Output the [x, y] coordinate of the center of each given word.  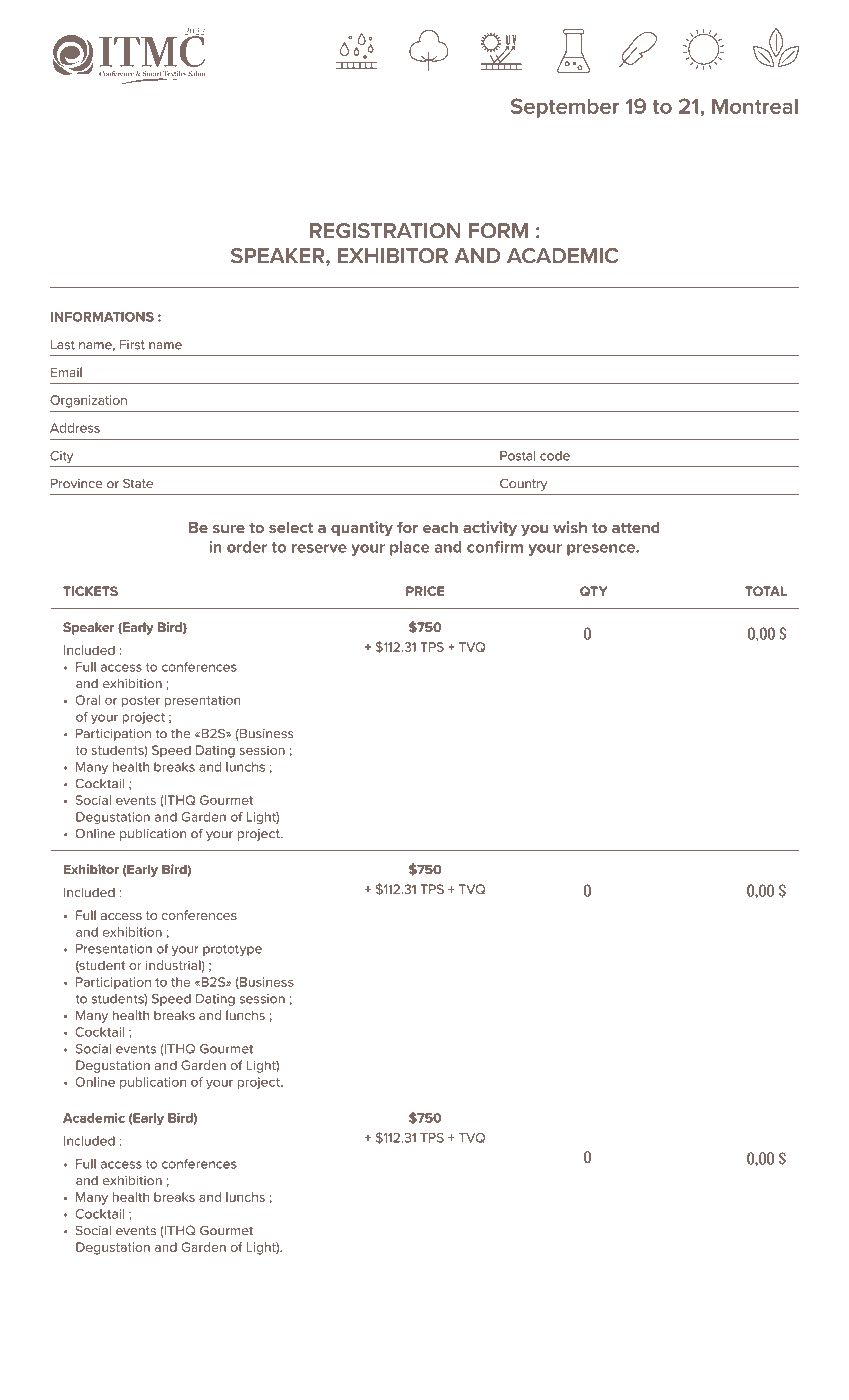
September [565, 108]
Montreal [755, 106]
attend [636, 527]
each [440, 527]
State [138, 483]
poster [141, 702]
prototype [232, 950]
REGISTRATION [385, 231]
